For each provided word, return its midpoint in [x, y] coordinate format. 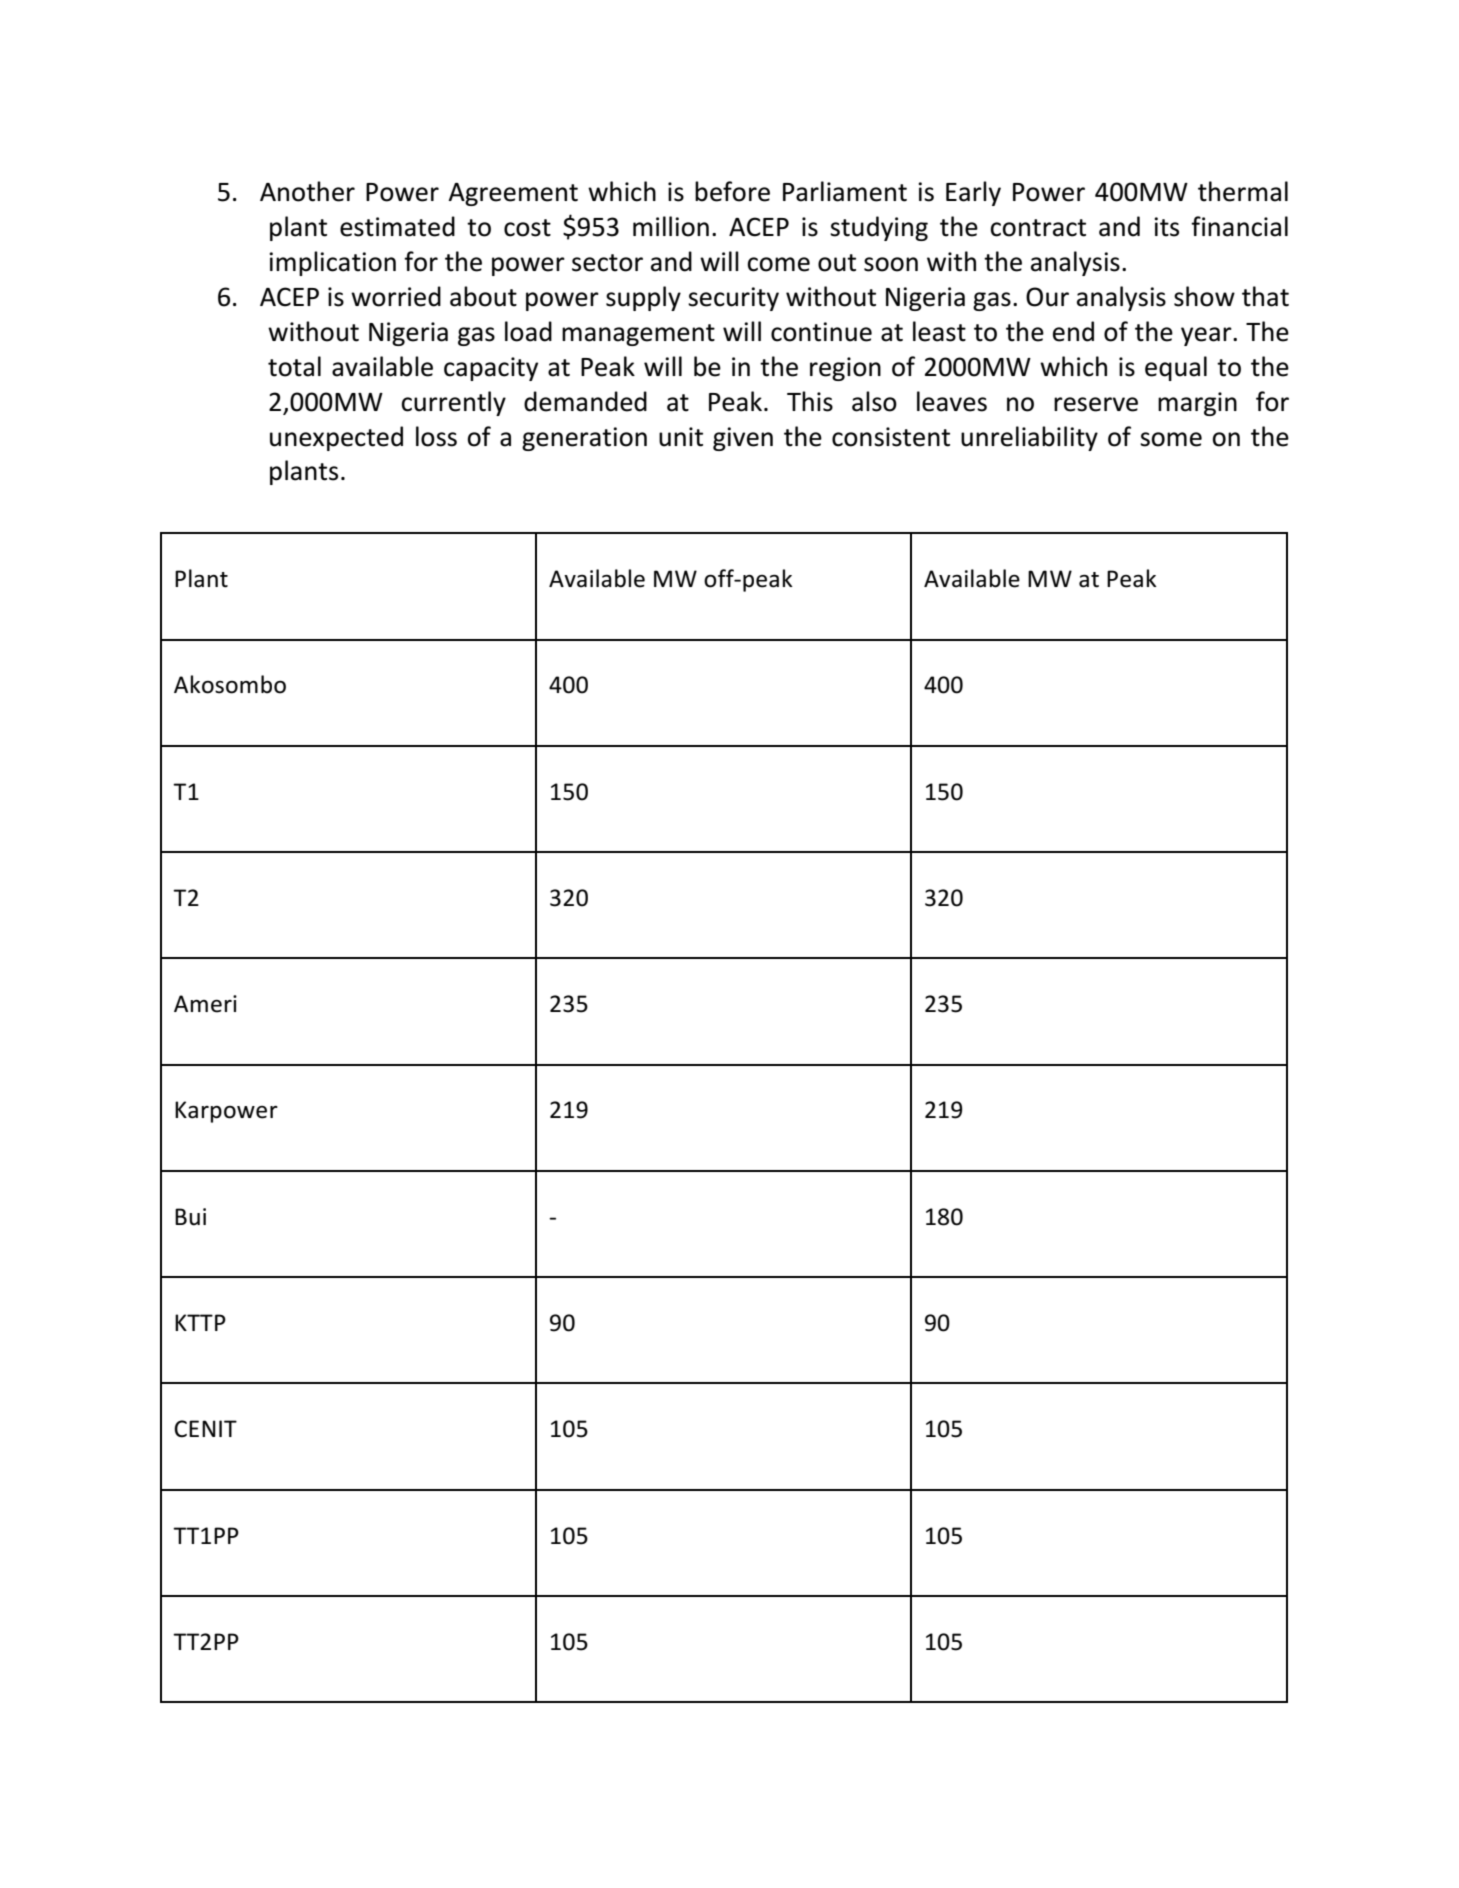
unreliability [1029, 438]
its [1166, 227]
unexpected [336, 438]
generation [584, 439]
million [671, 226]
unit [681, 437]
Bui [190, 1217]
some [1171, 439]
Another [307, 191]
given [743, 439]
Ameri [205, 1004]
